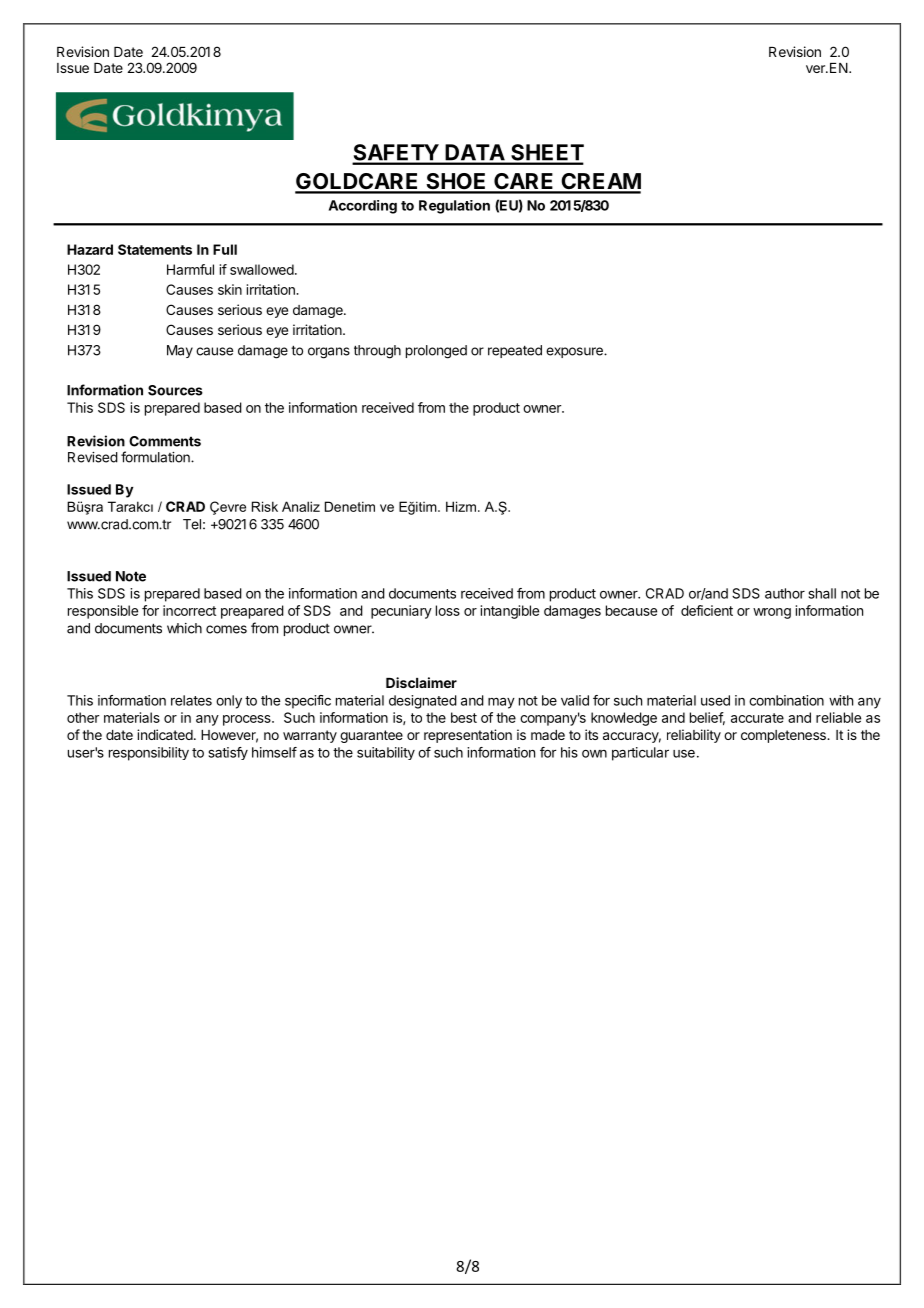  What do you see at coordinates (448, 610) in the image?
I see `loss` at bounding box center [448, 610].
